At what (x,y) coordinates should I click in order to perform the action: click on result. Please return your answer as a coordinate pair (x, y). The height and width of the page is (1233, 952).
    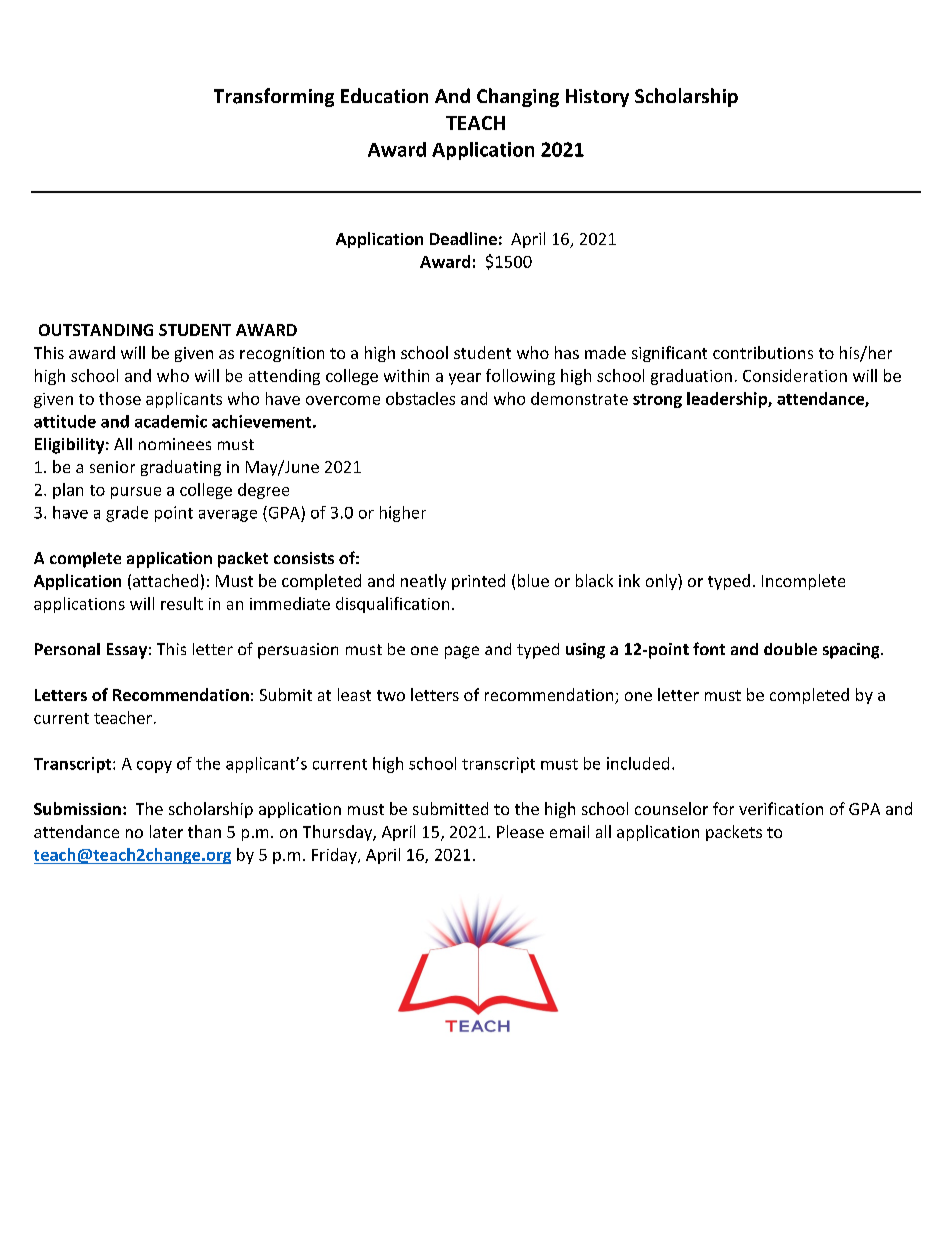
    Looking at the image, I should click on (182, 603).
